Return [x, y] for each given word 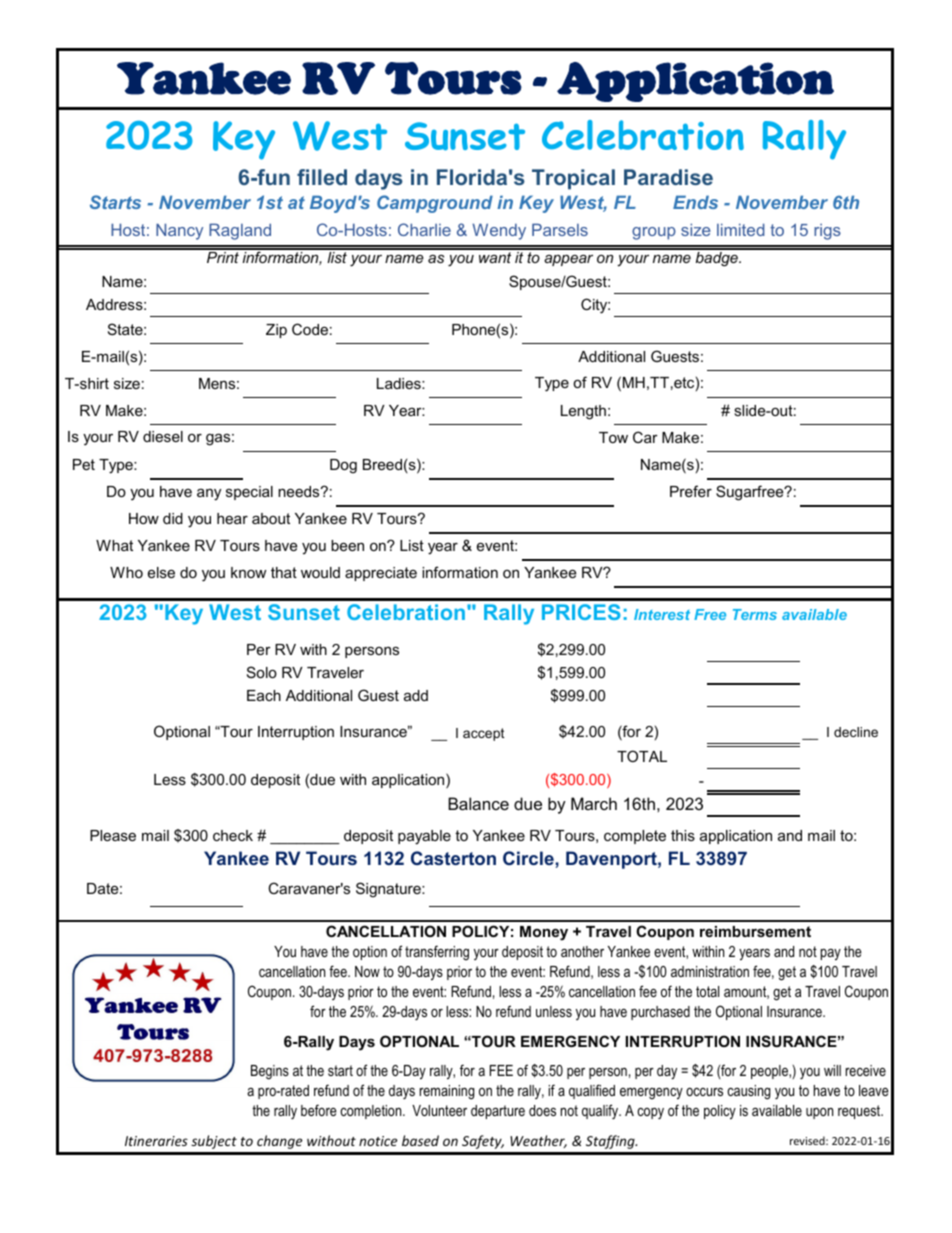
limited [740, 229]
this [683, 835]
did [173, 518]
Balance [478, 803]
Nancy [179, 231]
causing [748, 1092]
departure [498, 1112]
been [347, 545]
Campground [435, 204]
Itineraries [156, 1141]
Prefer [691, 491]
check [233, 835]
